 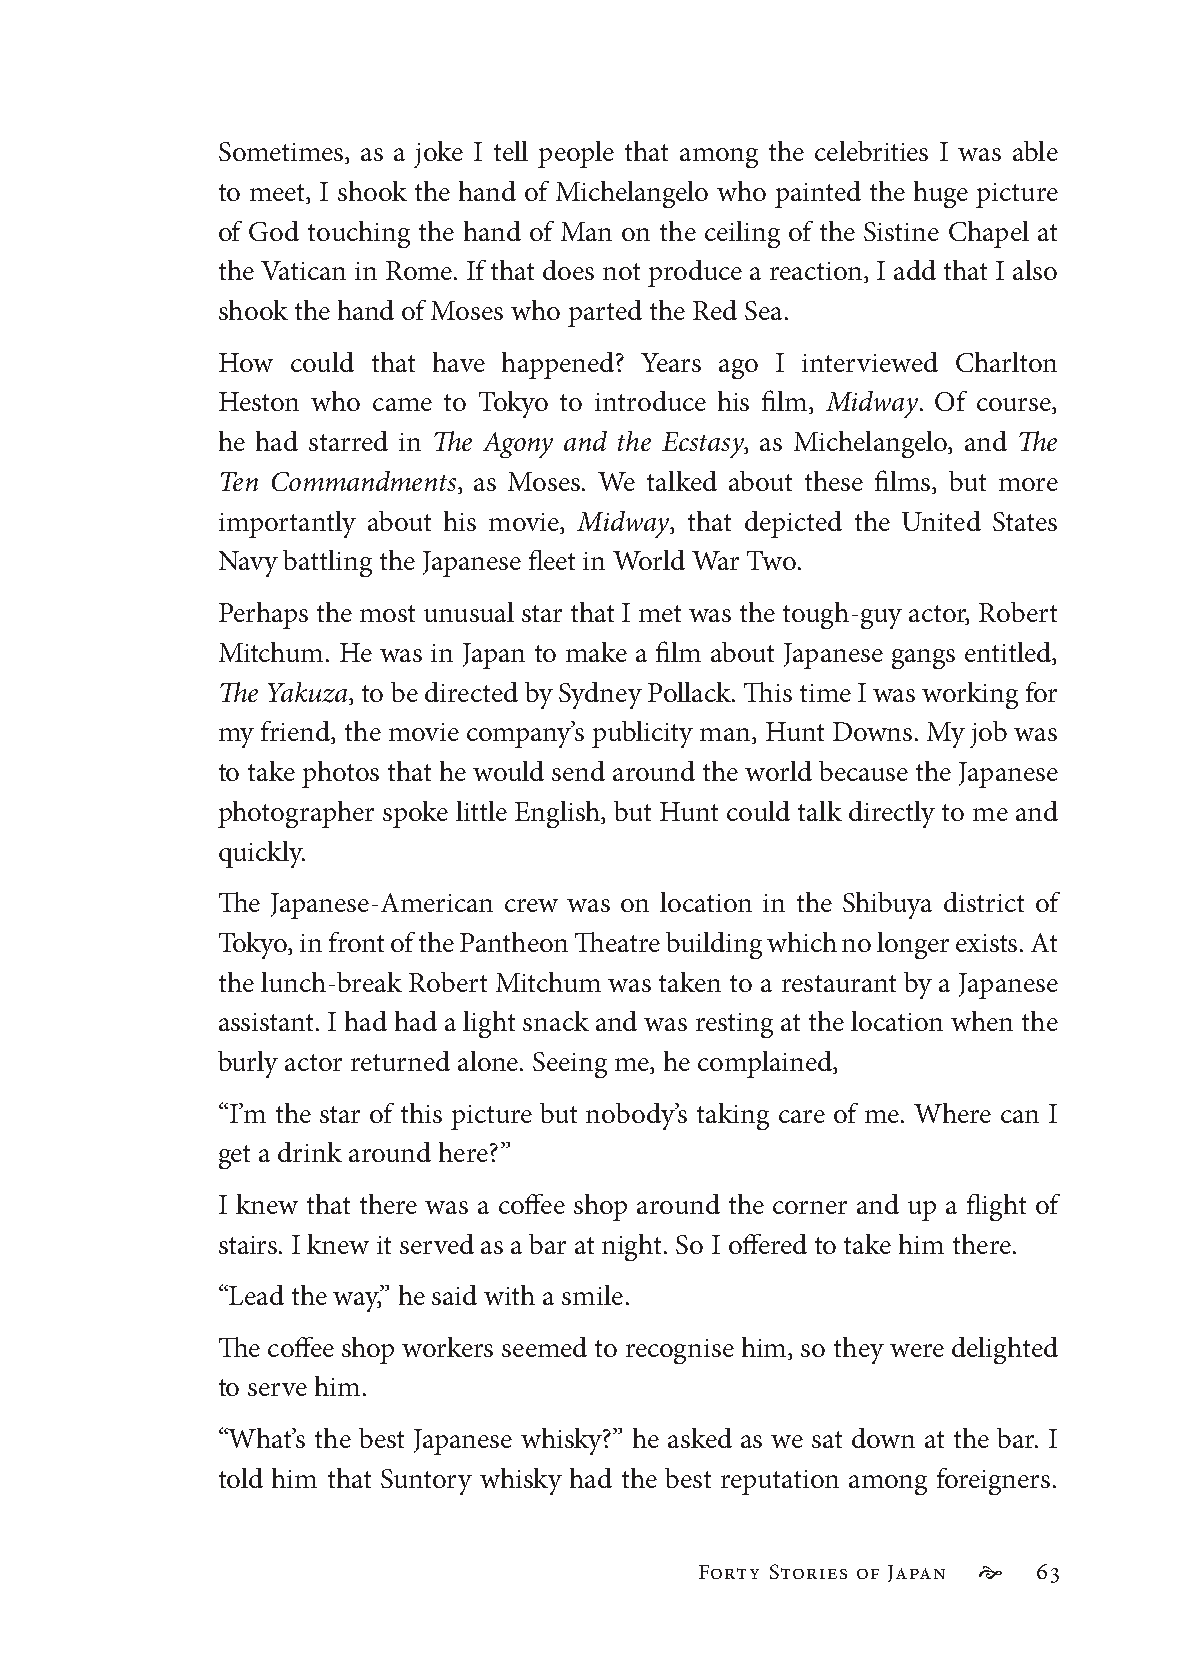 I want to click on working, so click(x=970, y=695).
